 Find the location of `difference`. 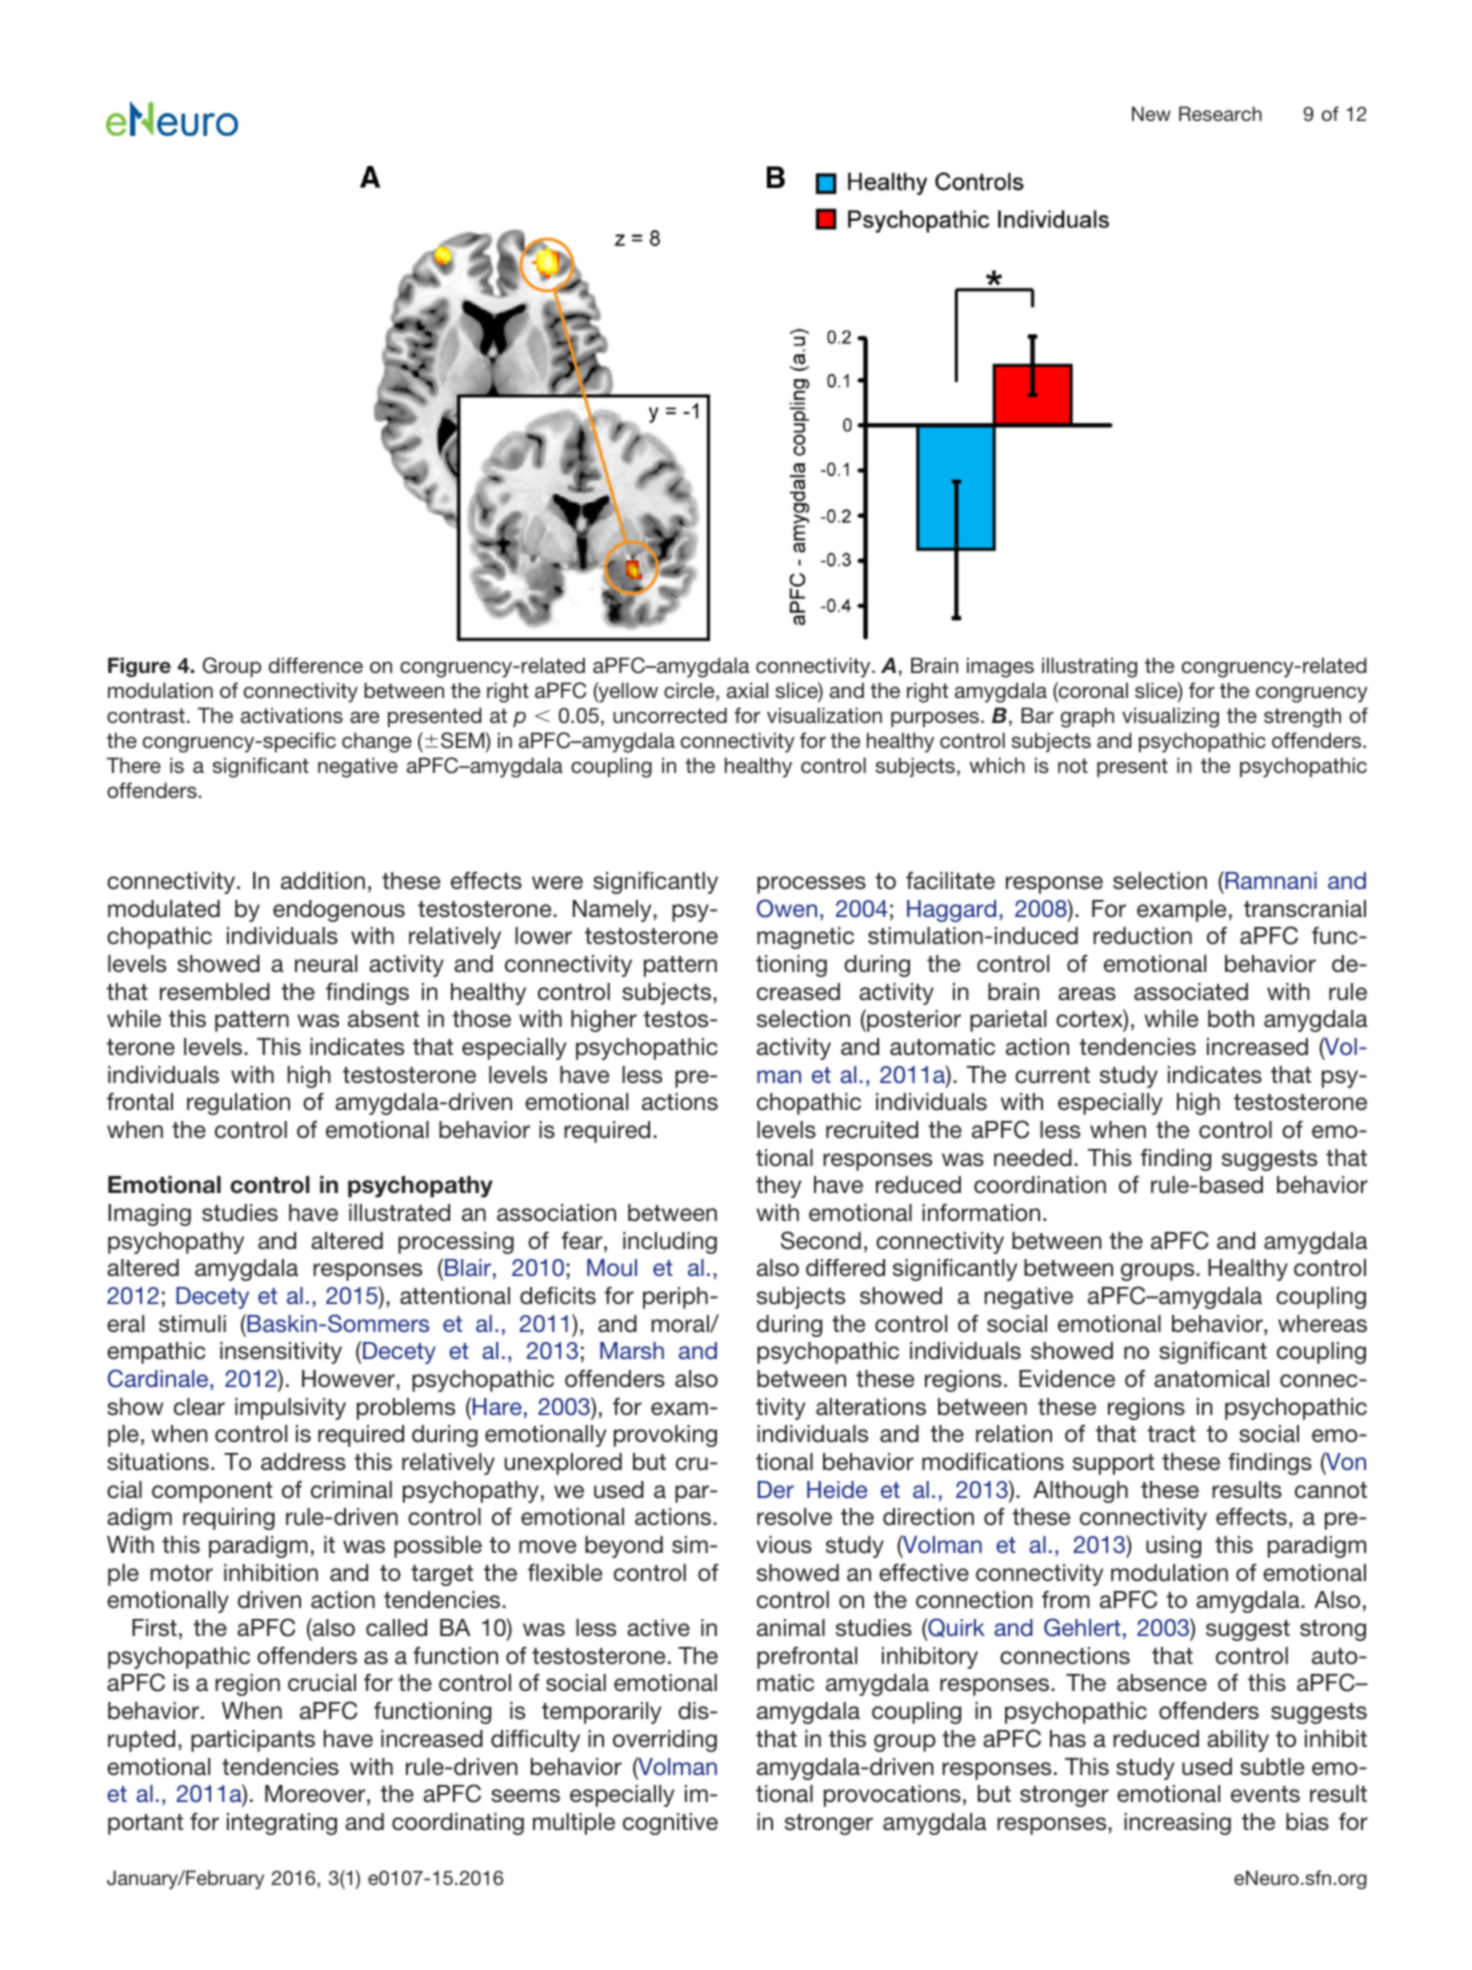

difference is located at coordinates (316, 665).
